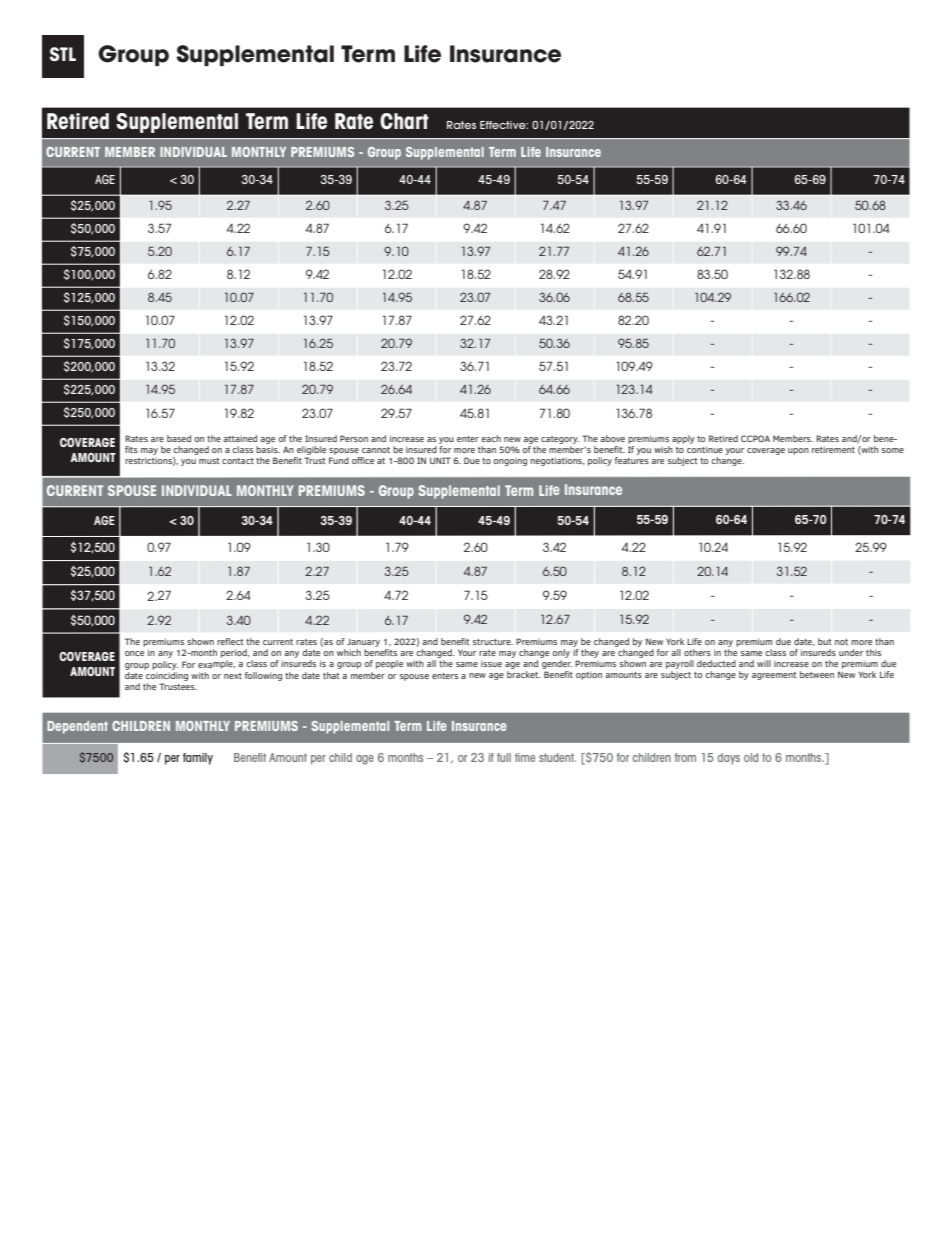  Describe the element at coordinates (510, 461) in the screenshot. I see `ongoing` at that location.
